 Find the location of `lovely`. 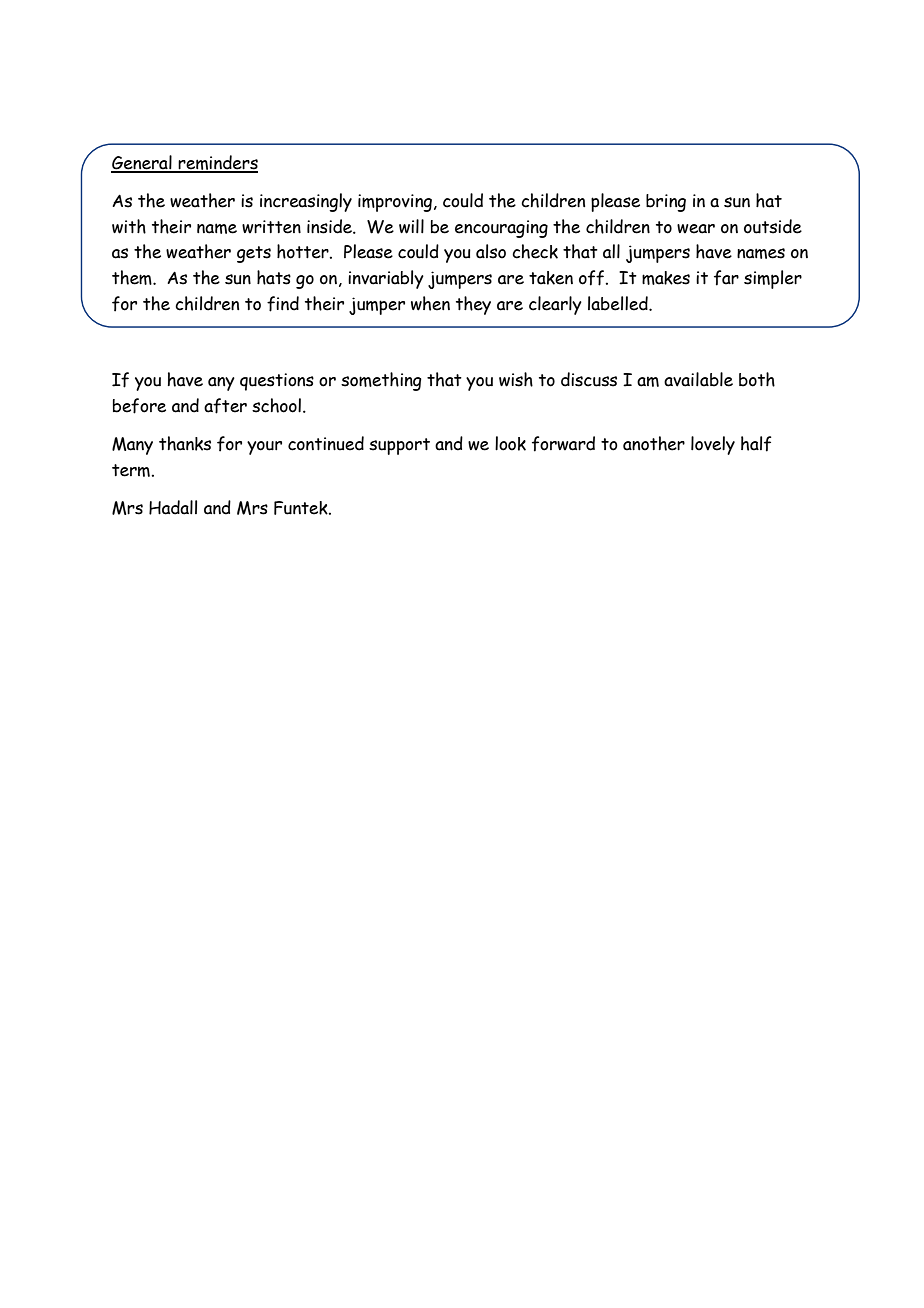

lovely is located at coordinates (713, 445).
